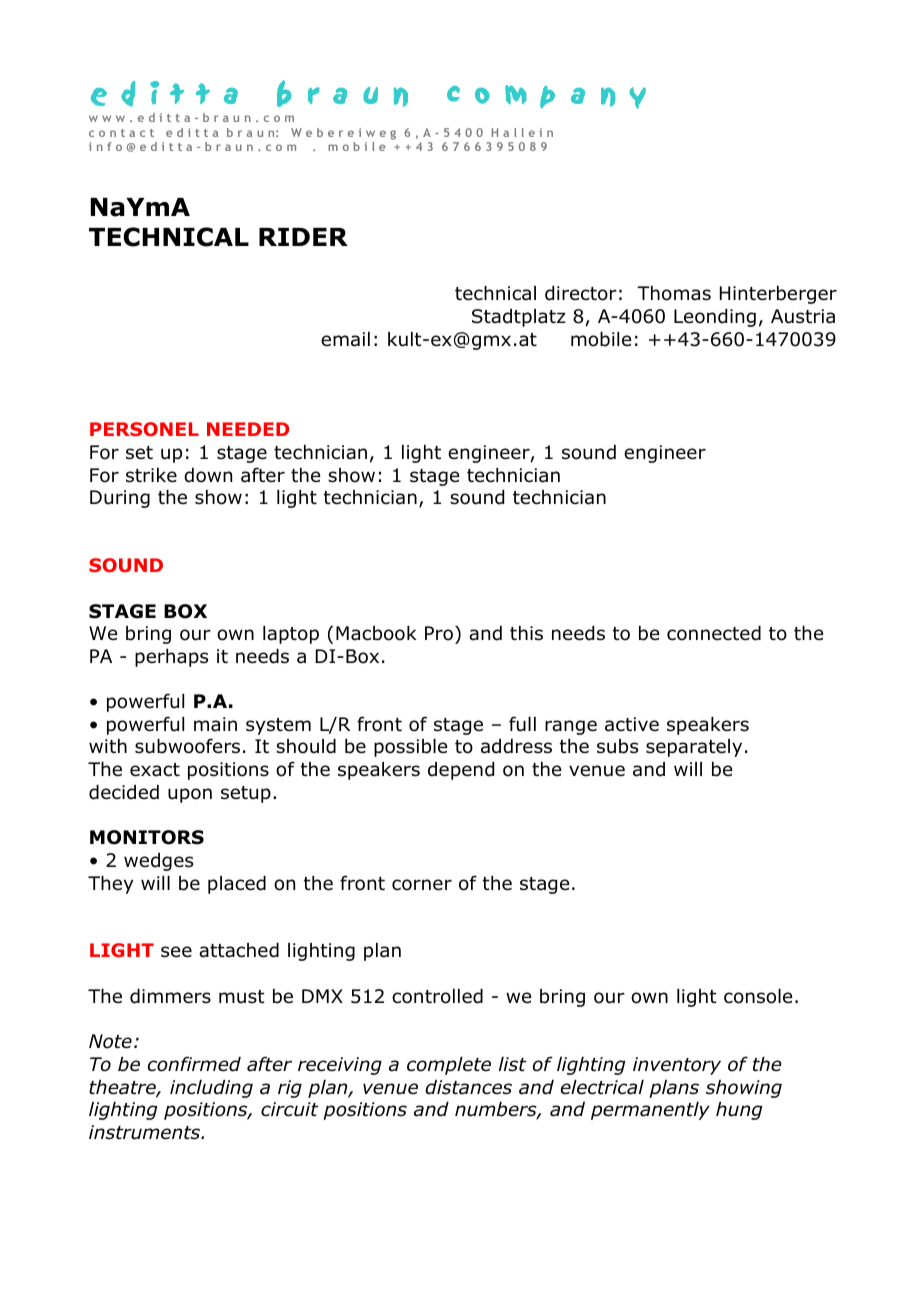 The image size is (924, 1308). I want to click on connected, so click(714, 633).
